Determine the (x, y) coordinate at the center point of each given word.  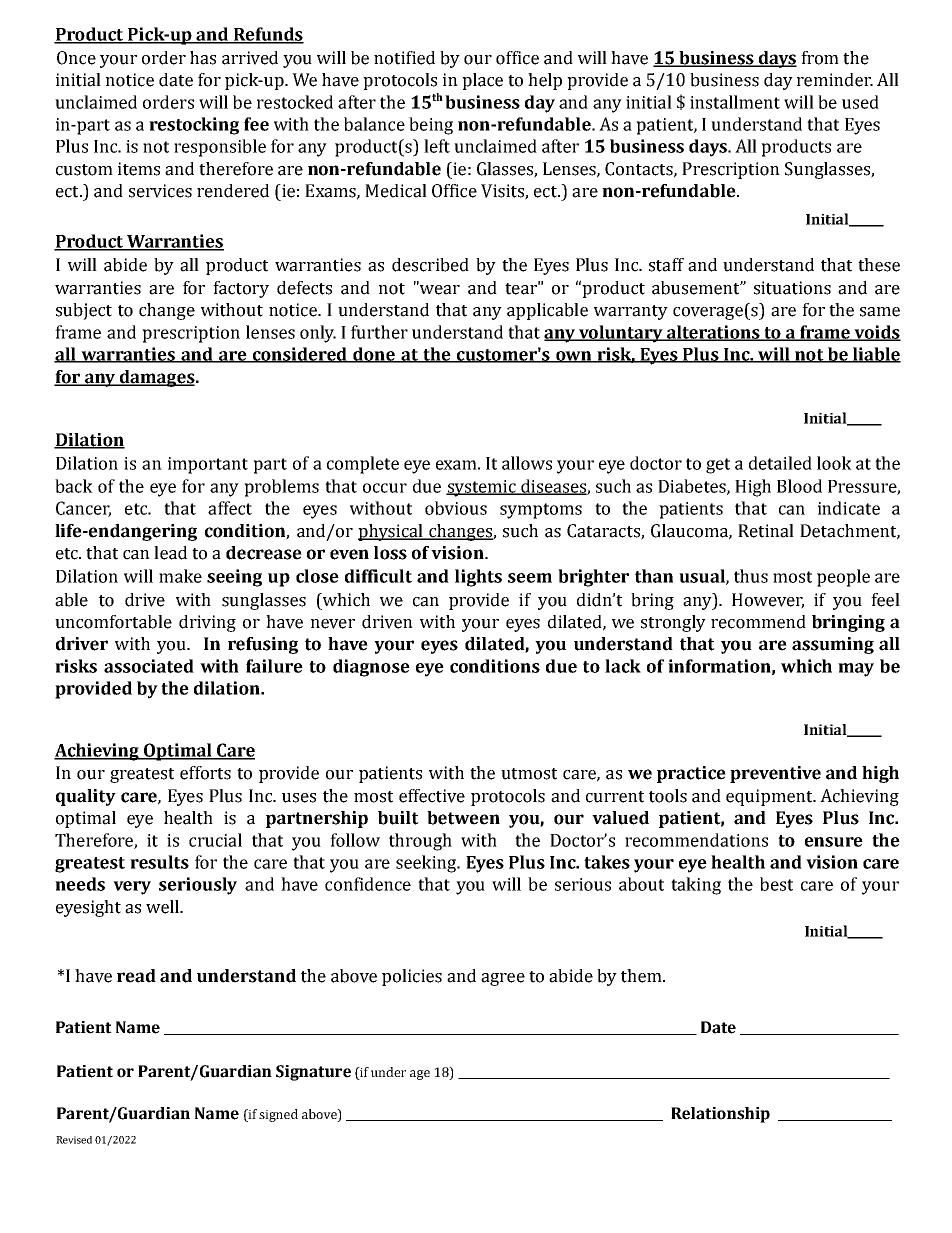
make (180, 576)
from (820, 58)
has (203, 58)
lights (478, 578)
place (482, 81)
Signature (313, 1073)
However (768, 600)
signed (278, 1115)
